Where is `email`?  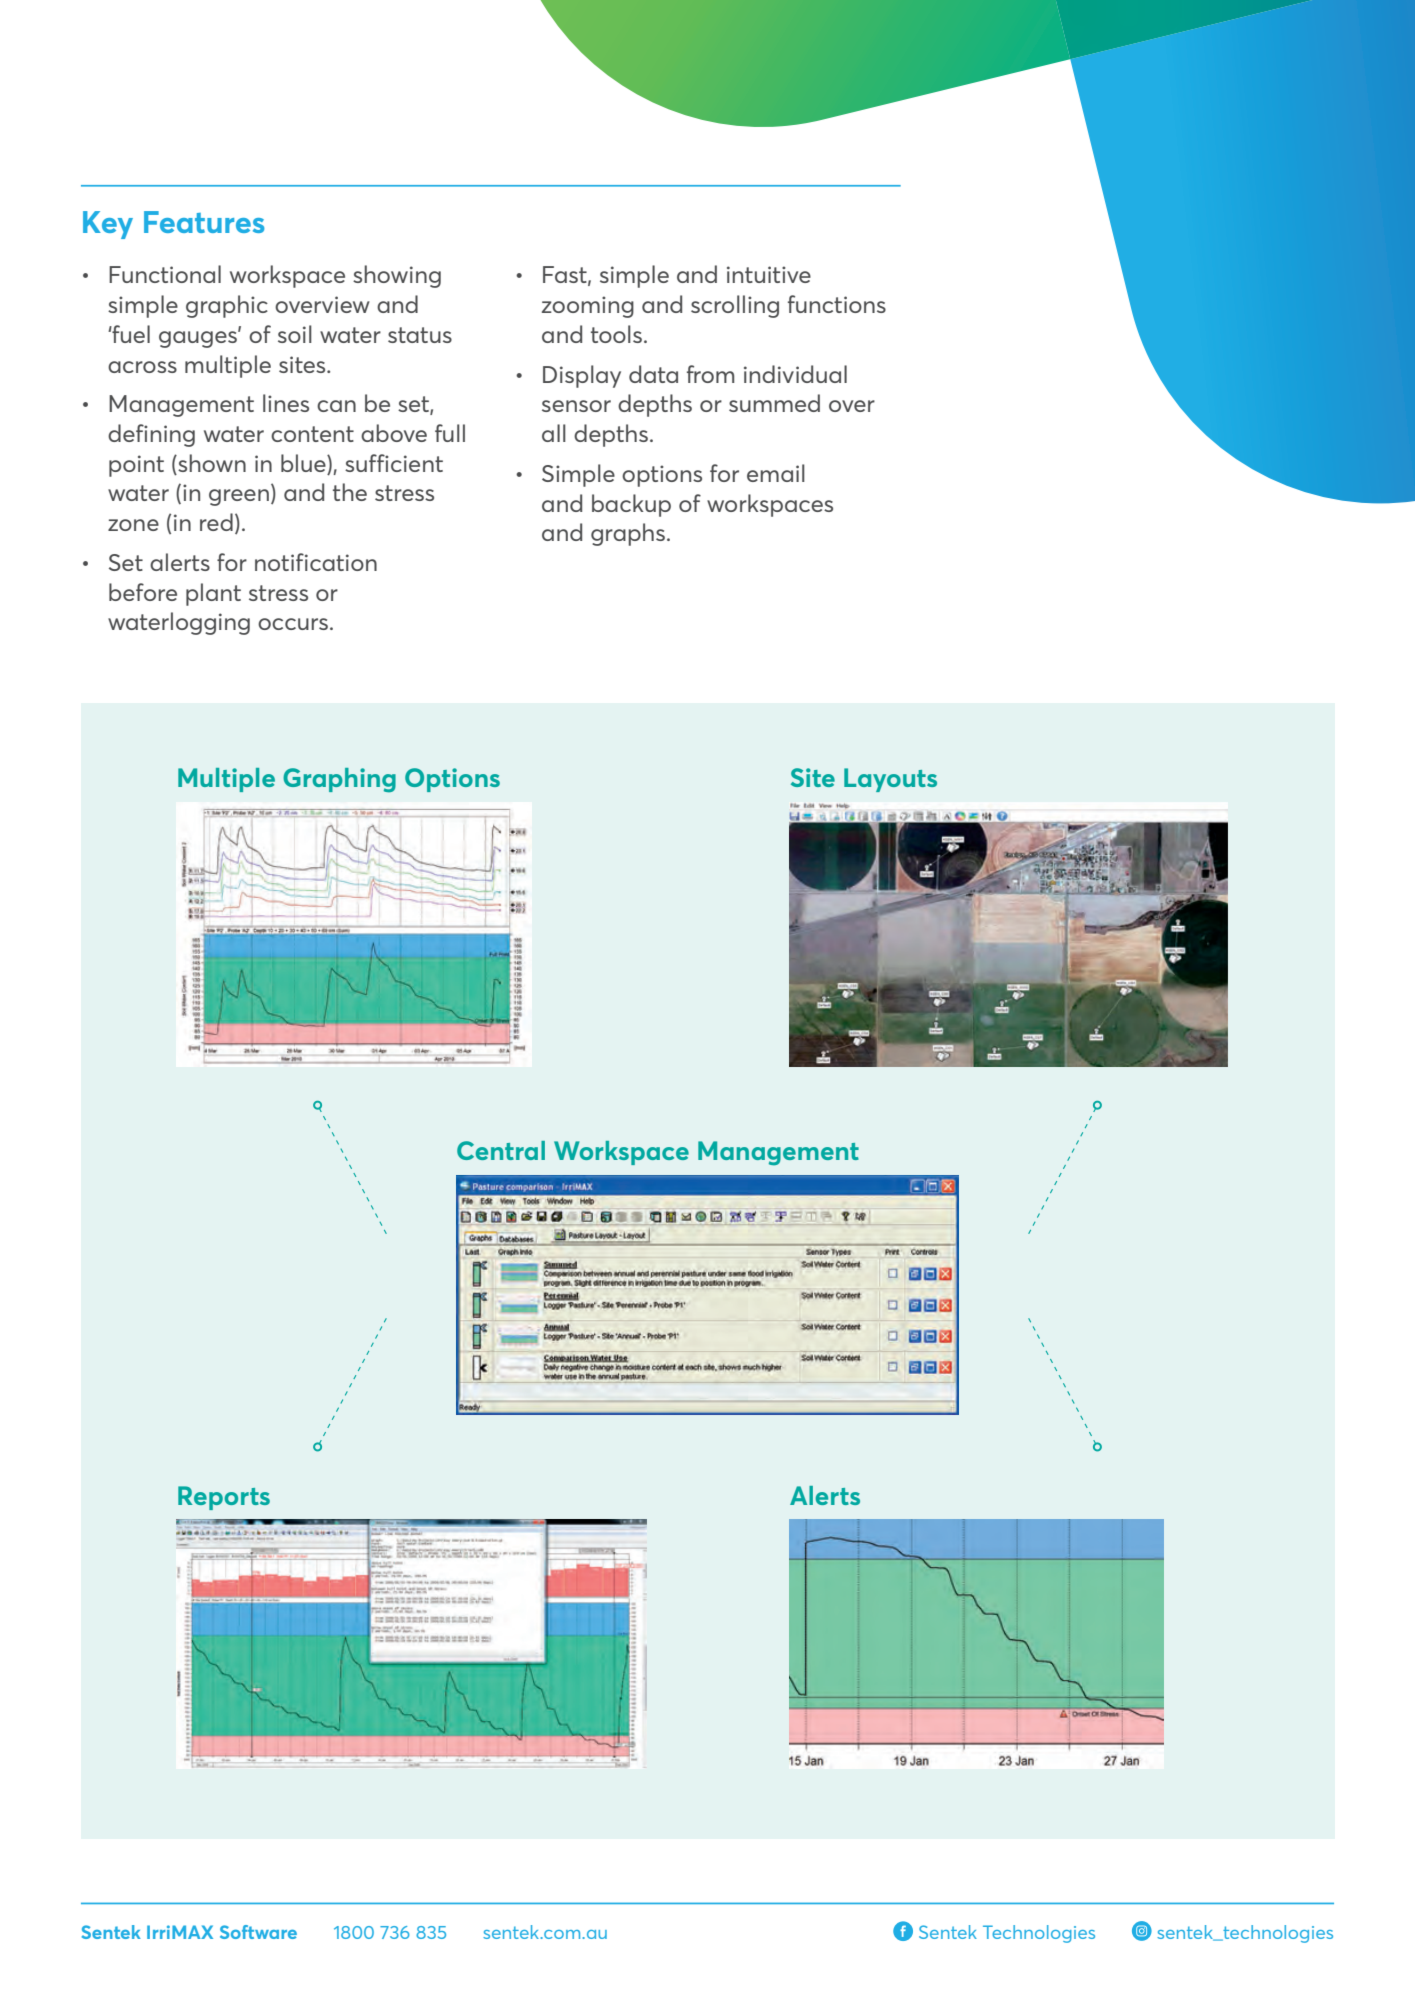 email is located at coordinates (776, 473).
